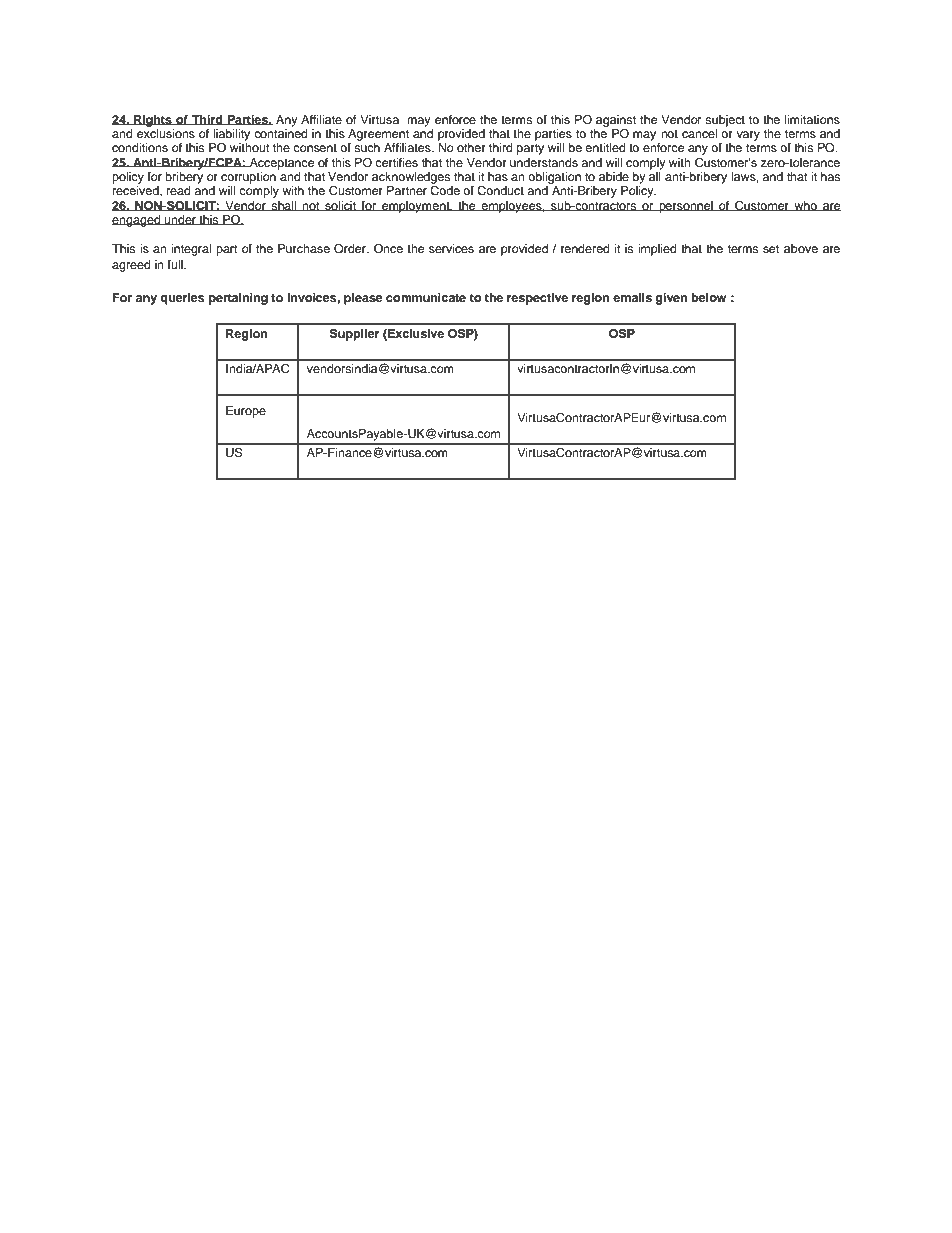 The width and height of the screenshot is (952, 1233). I want to click on services, so click(451, 248).
